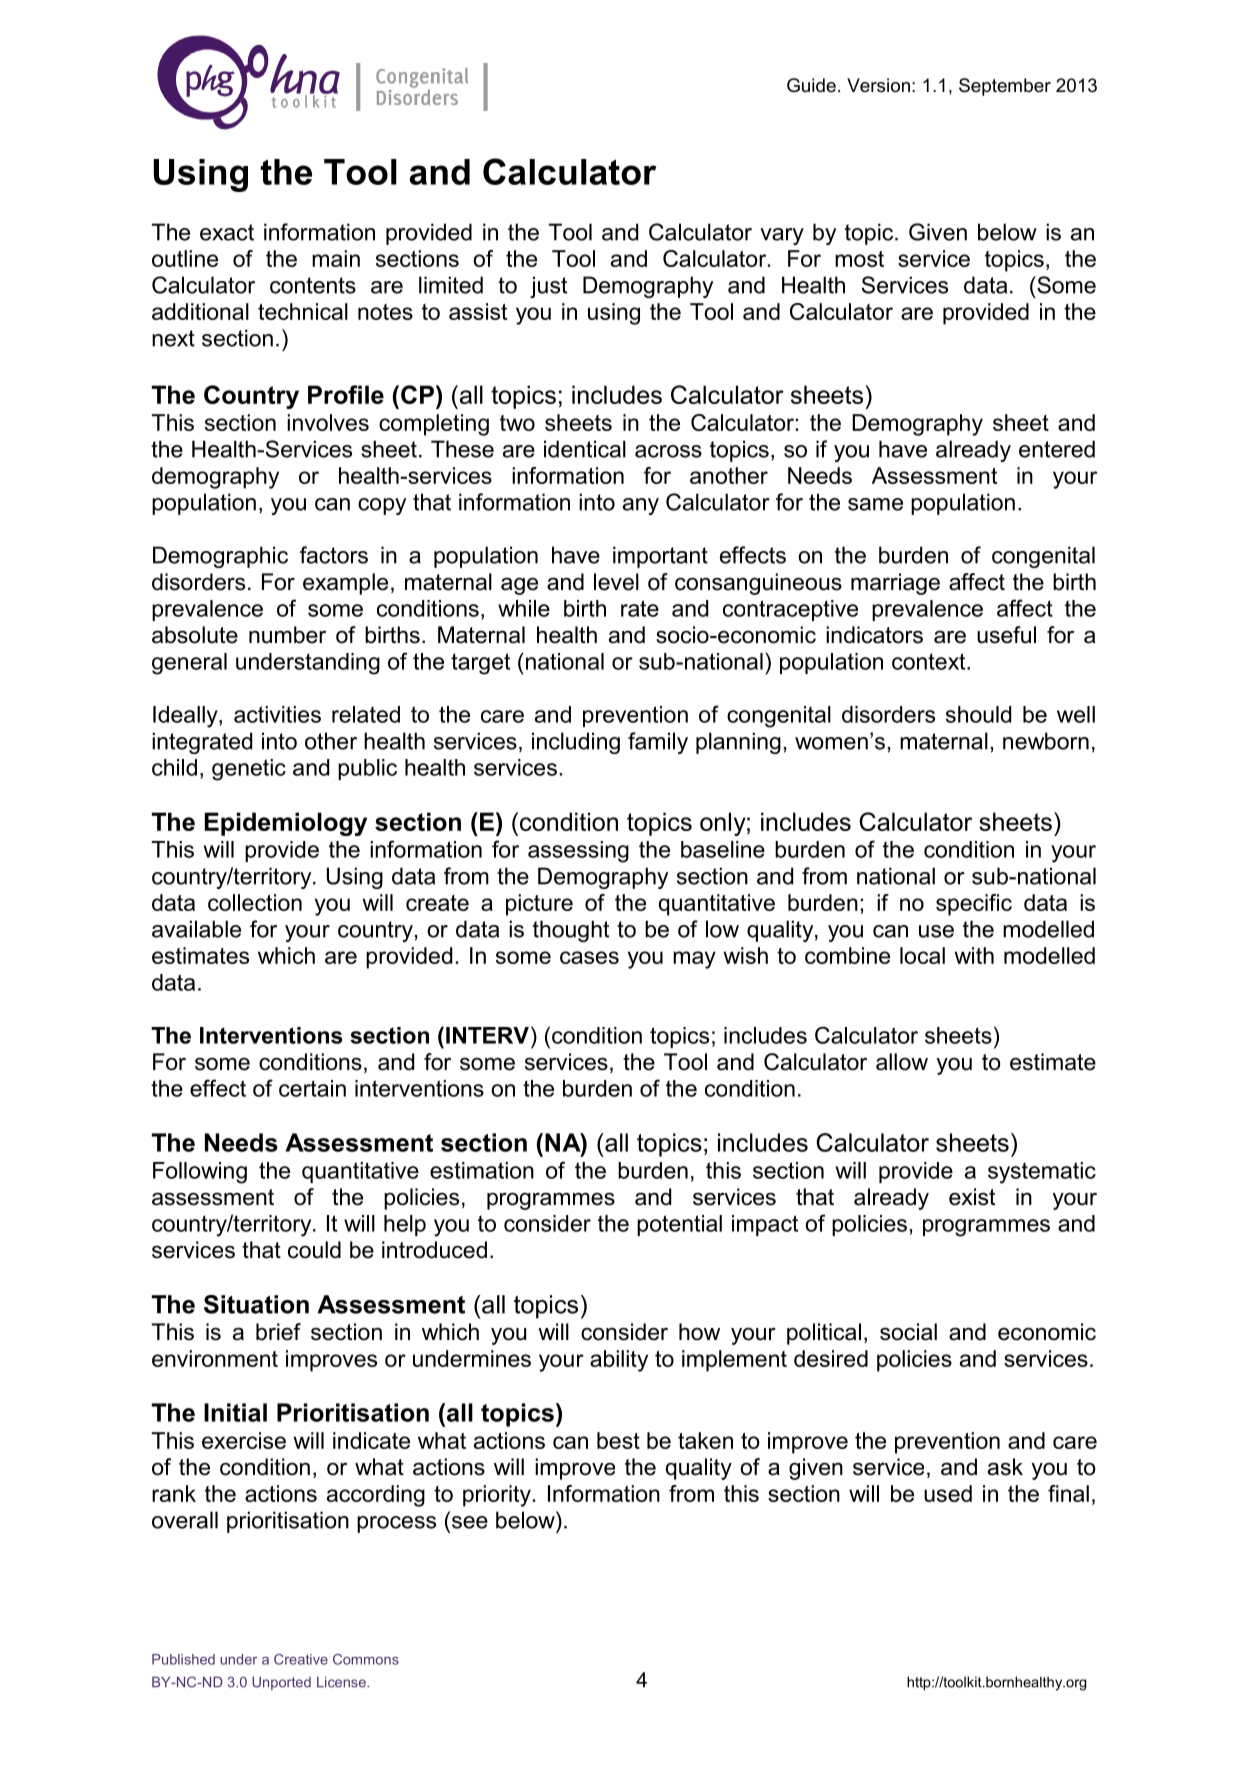 This screenshot has width=1248, height=1766. I want to click on exact, so click(227, 232).
